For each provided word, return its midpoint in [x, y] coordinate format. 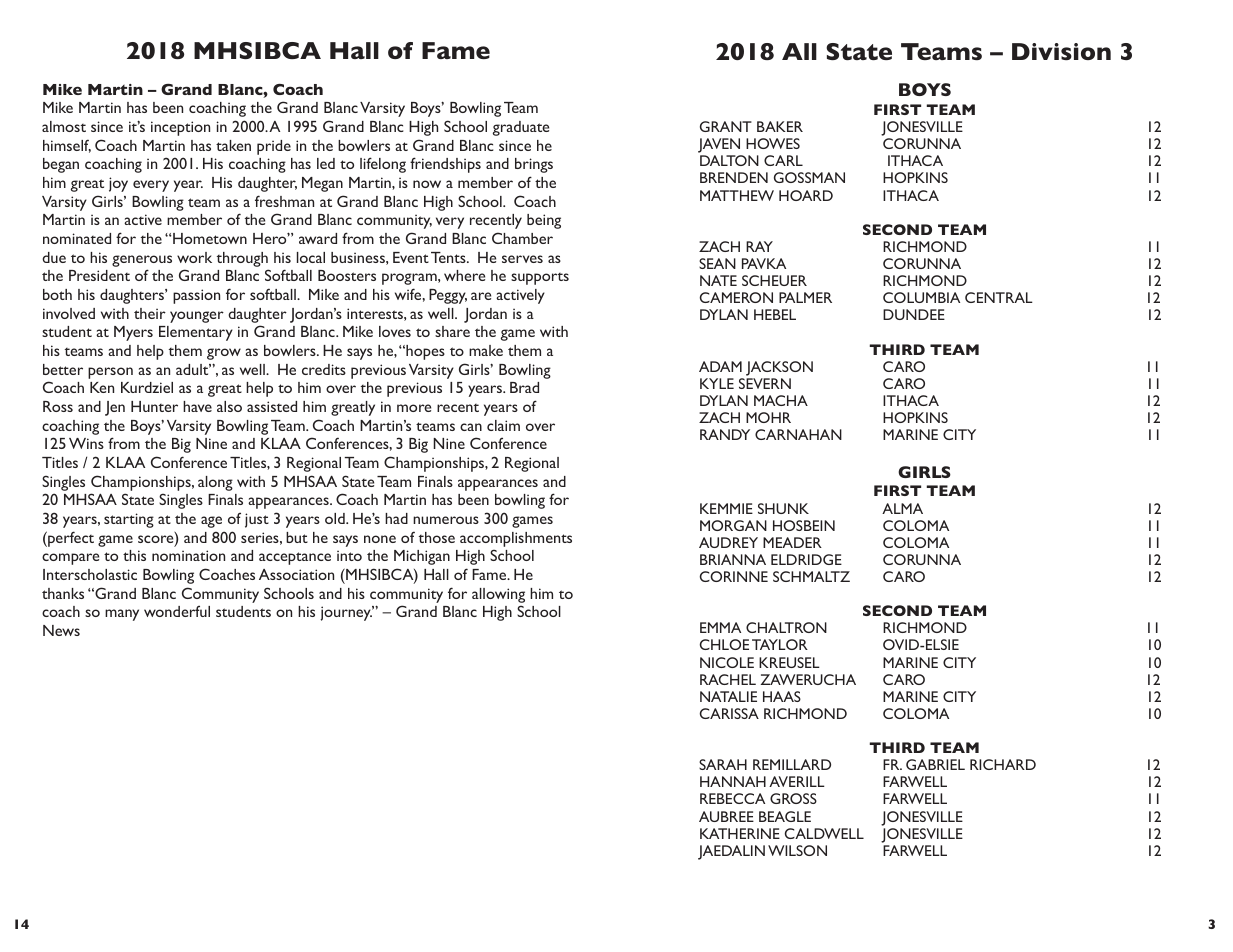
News [61, 630]
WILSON [797, 850]
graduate [521, 128]
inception [180, 128]
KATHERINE [740, 833]
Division [1061, 51]
